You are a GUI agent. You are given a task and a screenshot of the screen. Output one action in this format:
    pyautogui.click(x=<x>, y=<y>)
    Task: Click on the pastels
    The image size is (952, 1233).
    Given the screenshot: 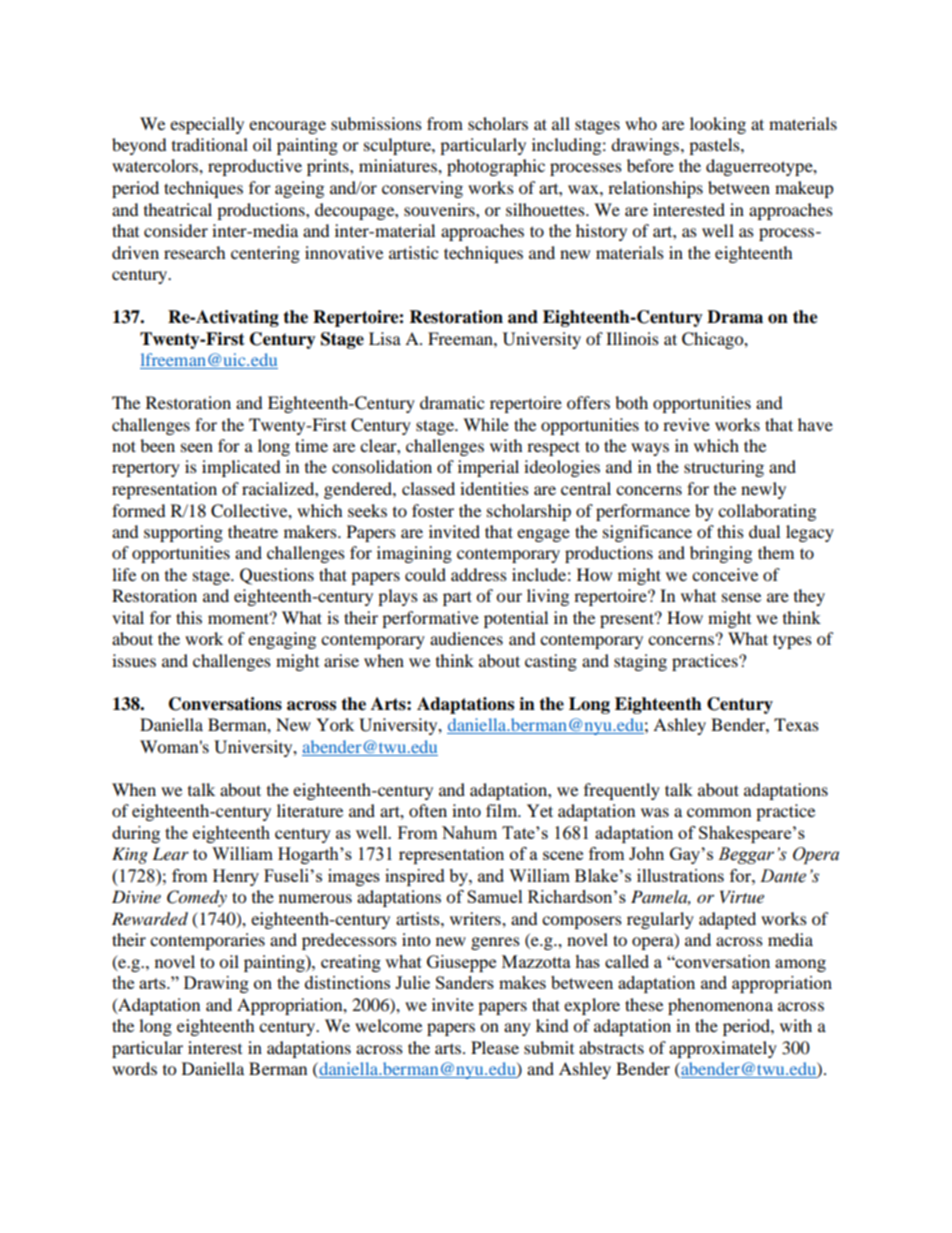 What is the action you would take?
    pyautogui.click(x=715, y=146)
